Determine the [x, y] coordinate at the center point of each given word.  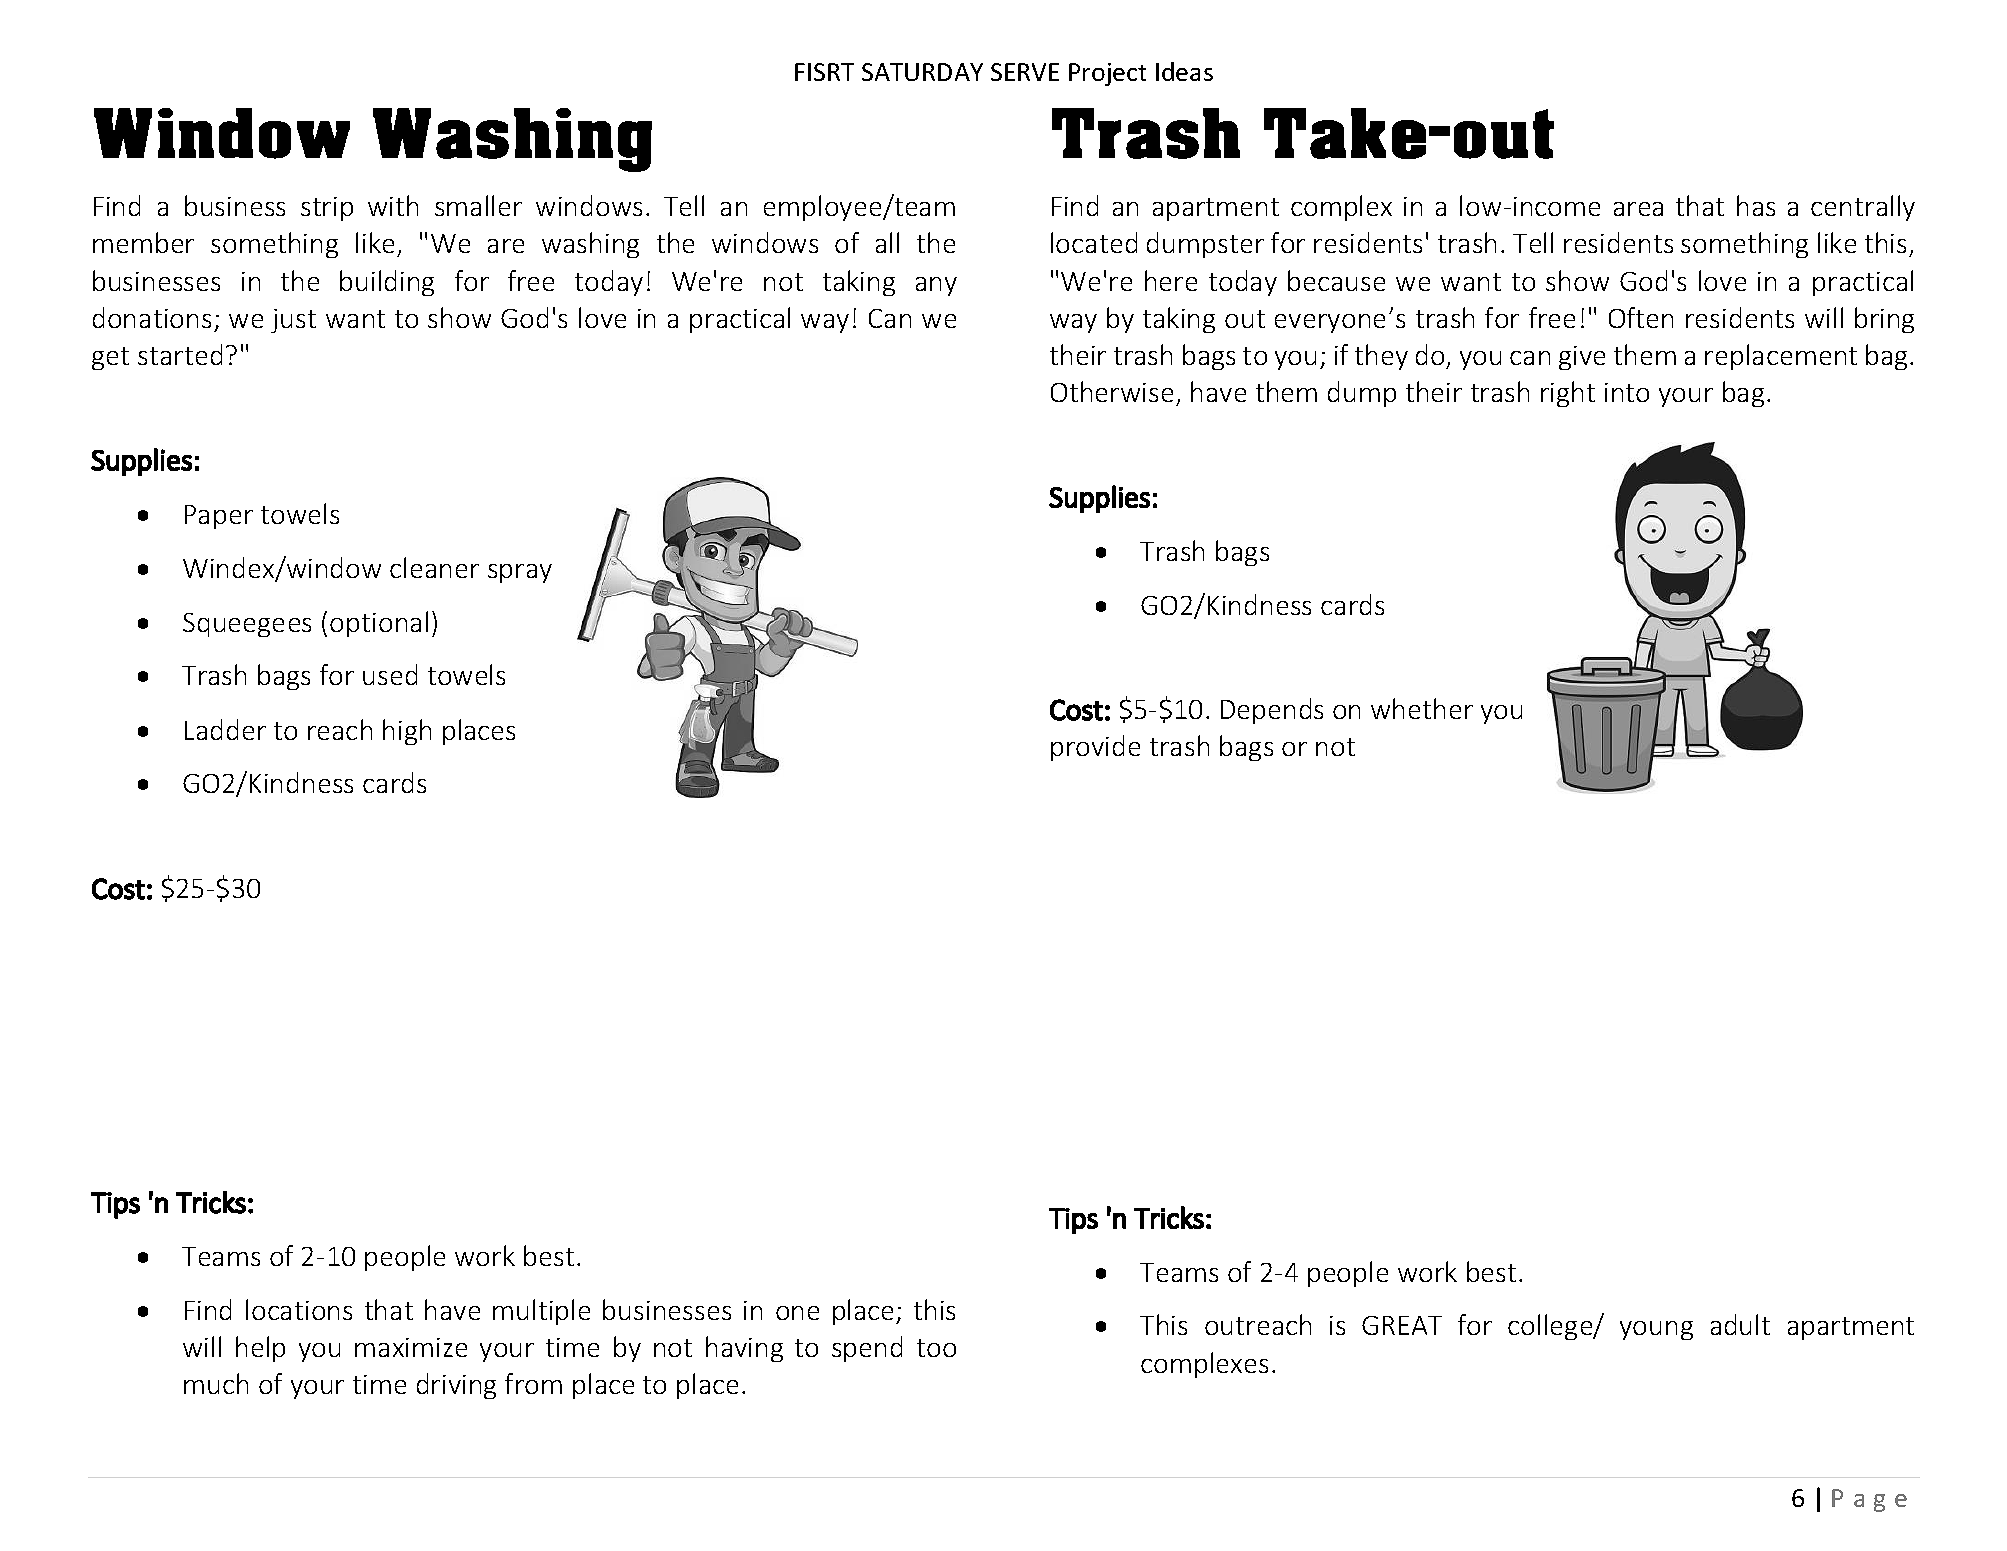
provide [1095, 748]
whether [1422, 708]
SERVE [1025, 72]
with [393, 205]
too [936, 1348]
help [260, 1349]
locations [299, 1309]
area [1638, 209]
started [180, 354]
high [407, 732]
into [1627, 392]
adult [1740, 1324]
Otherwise [1112, 391]
